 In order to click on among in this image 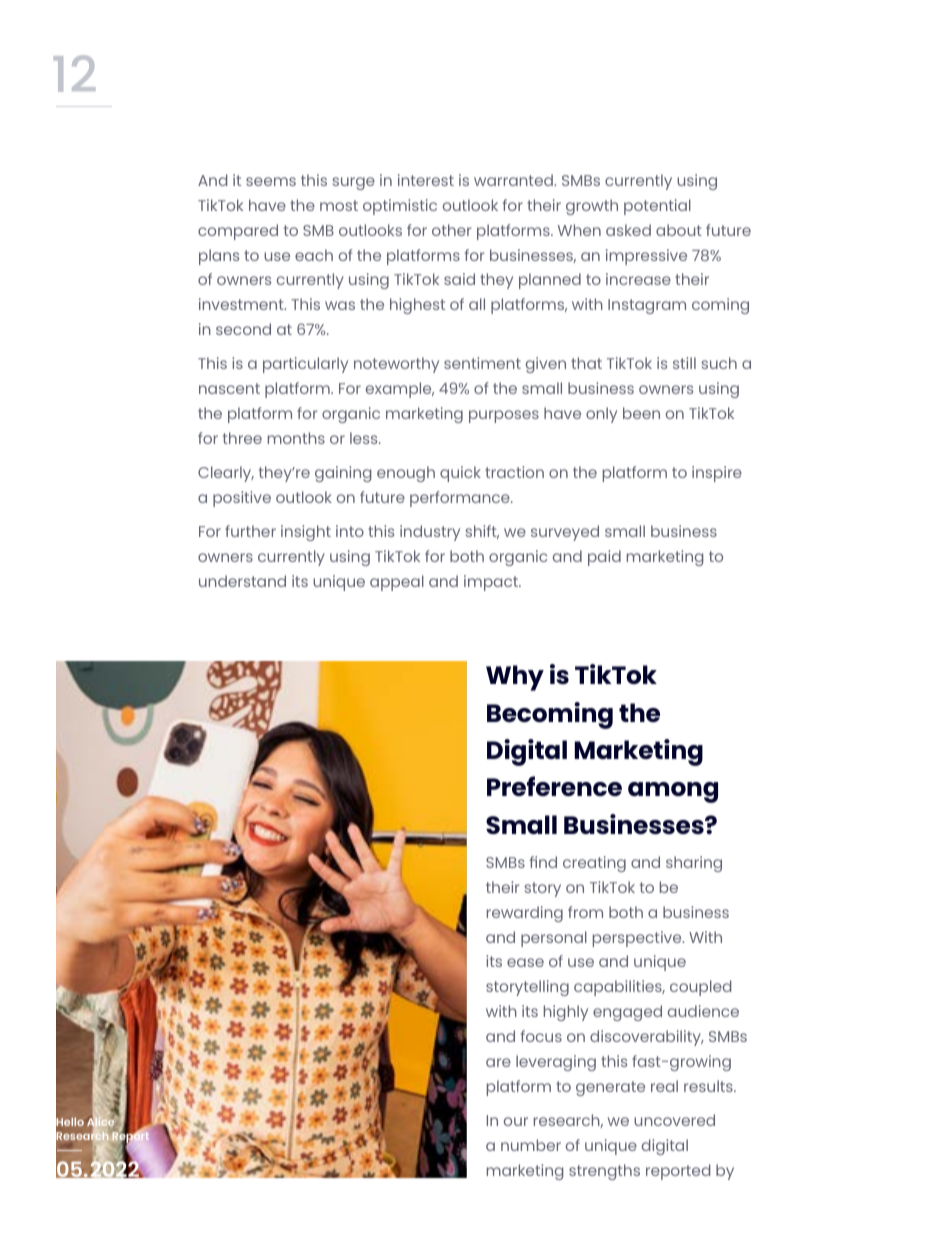, I will do `click(673, 792)`.
